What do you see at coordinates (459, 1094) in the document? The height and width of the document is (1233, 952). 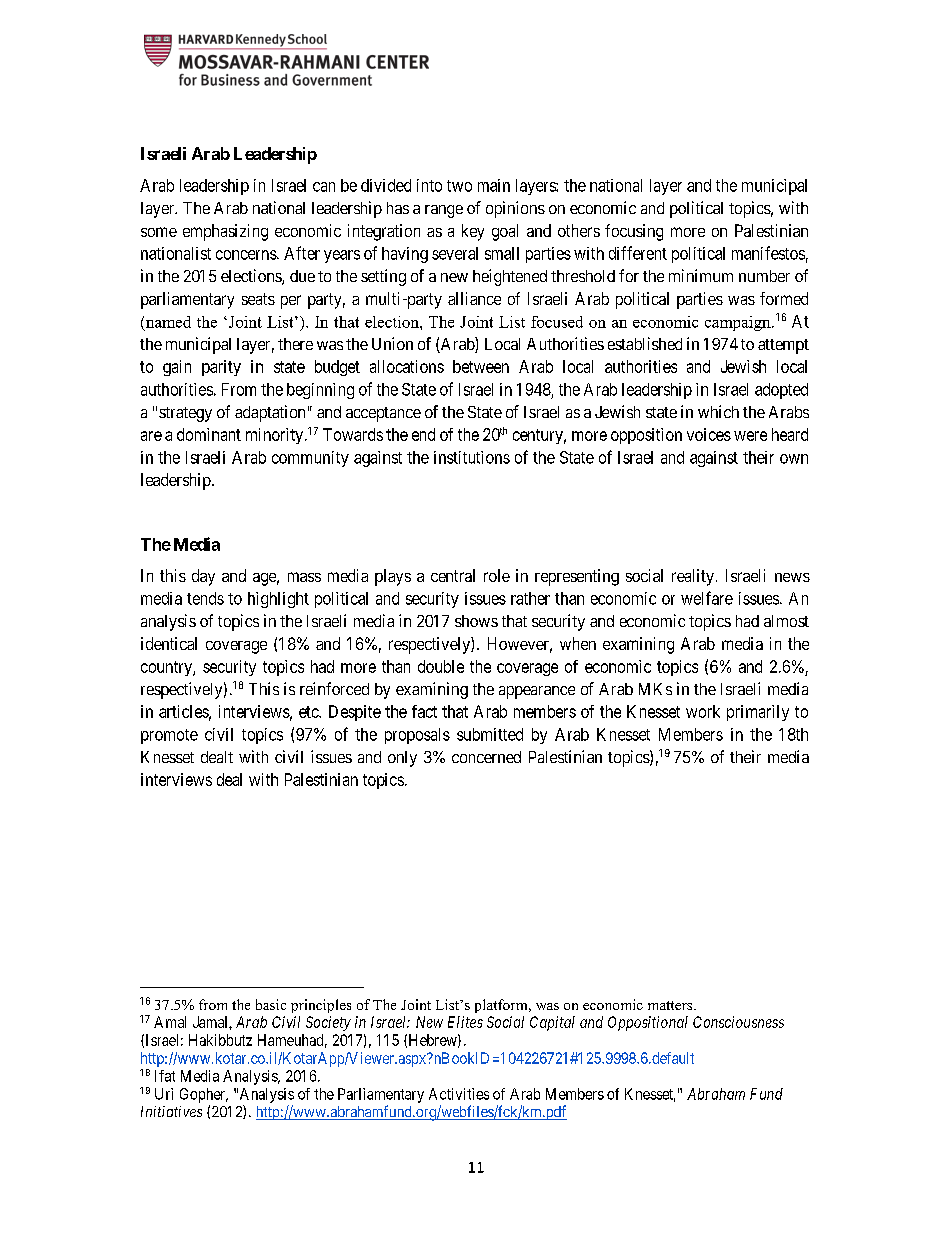 I see `Activities` at bounding box center [459, 1094].
